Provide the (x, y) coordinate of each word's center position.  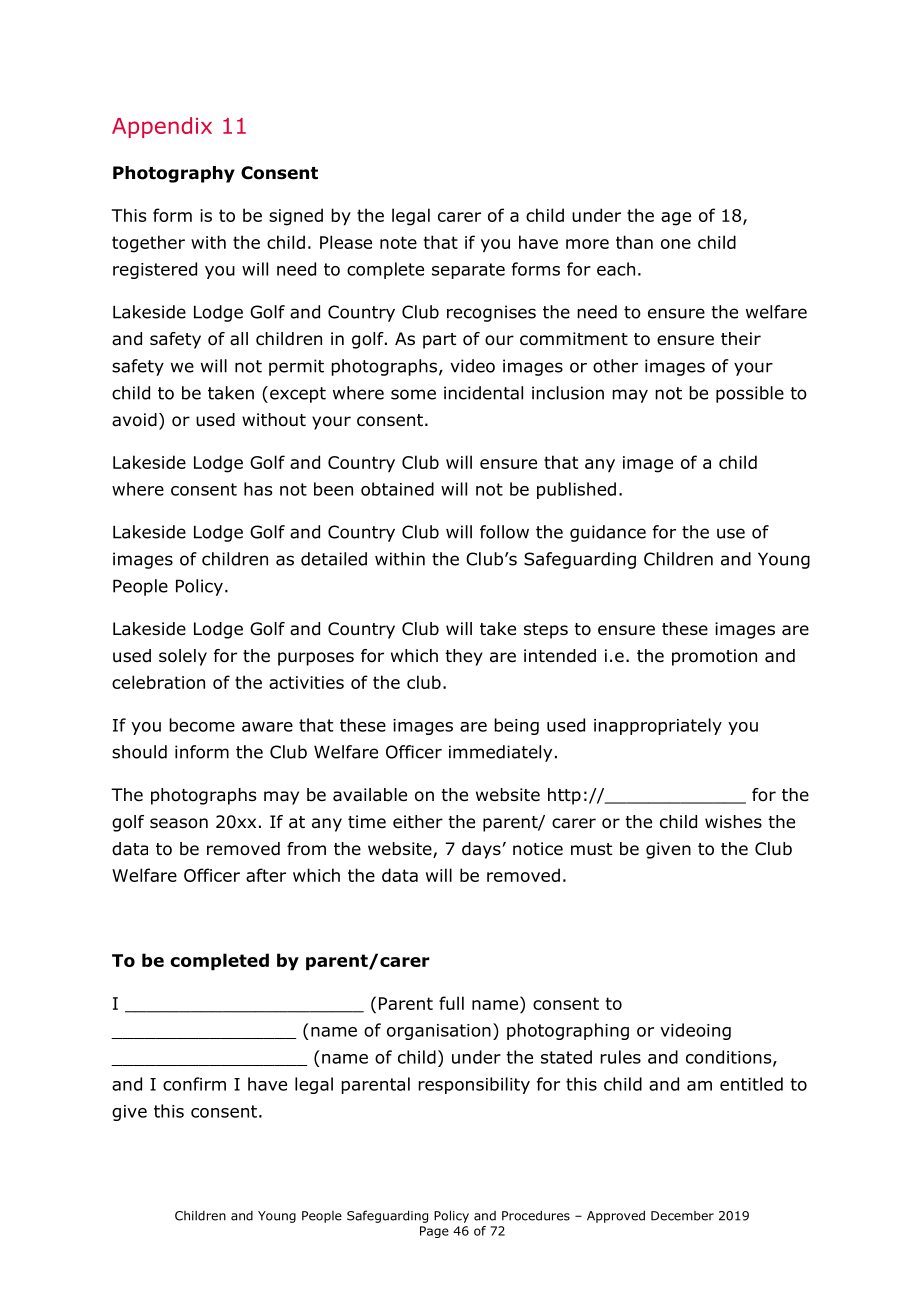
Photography (174, 174)
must (591, 849)
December (682, 1216)
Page (434, 1232)
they (464, 657)
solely (183, 657)
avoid (134, 420)
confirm (194, 1084)
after (266, 875)
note (398, 242)
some (413, 394)
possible (750, 394)
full (451, 1003)
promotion (714, 657)
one (676, 244)
